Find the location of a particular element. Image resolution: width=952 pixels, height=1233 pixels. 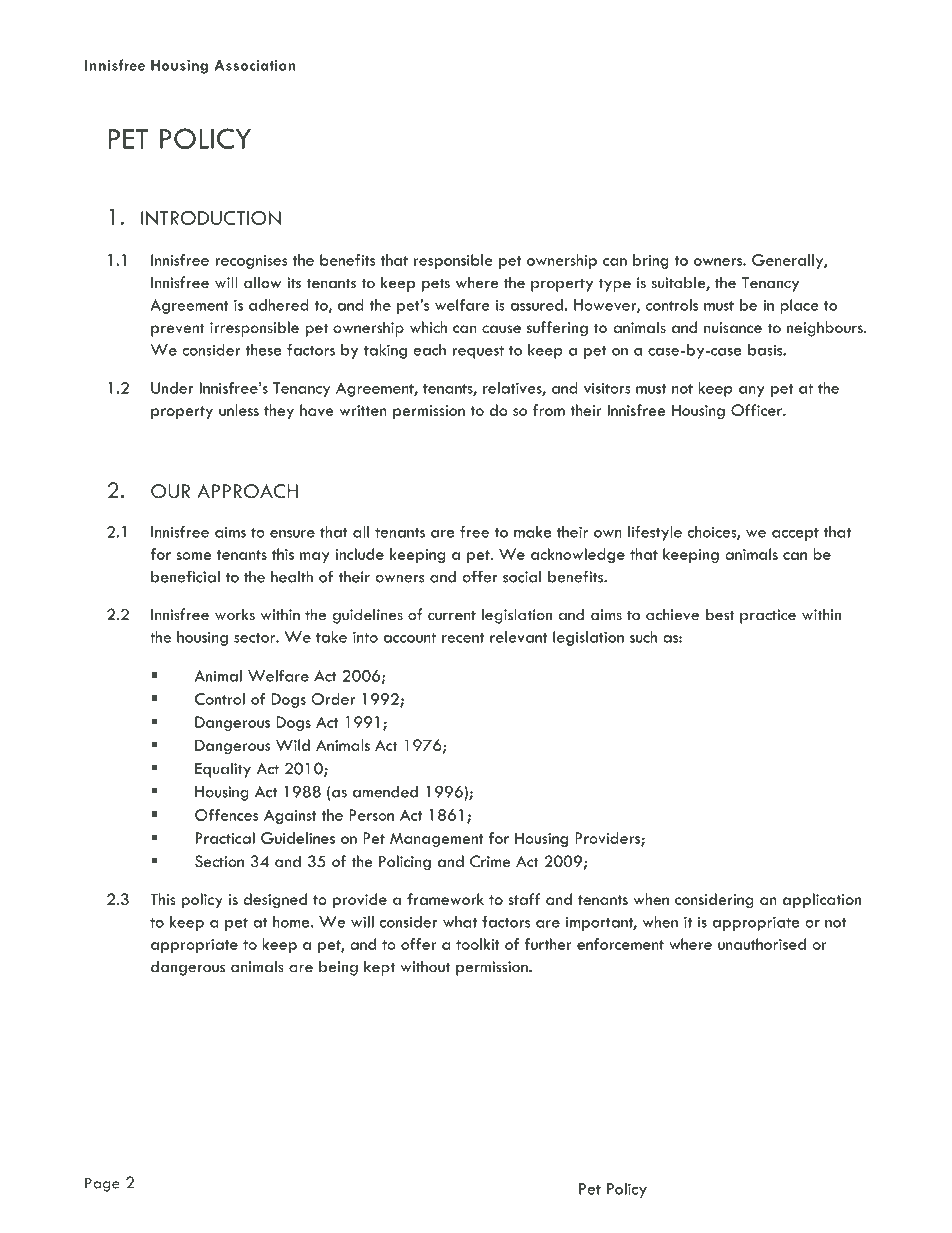

pets is located at coordinates (436, 285).
